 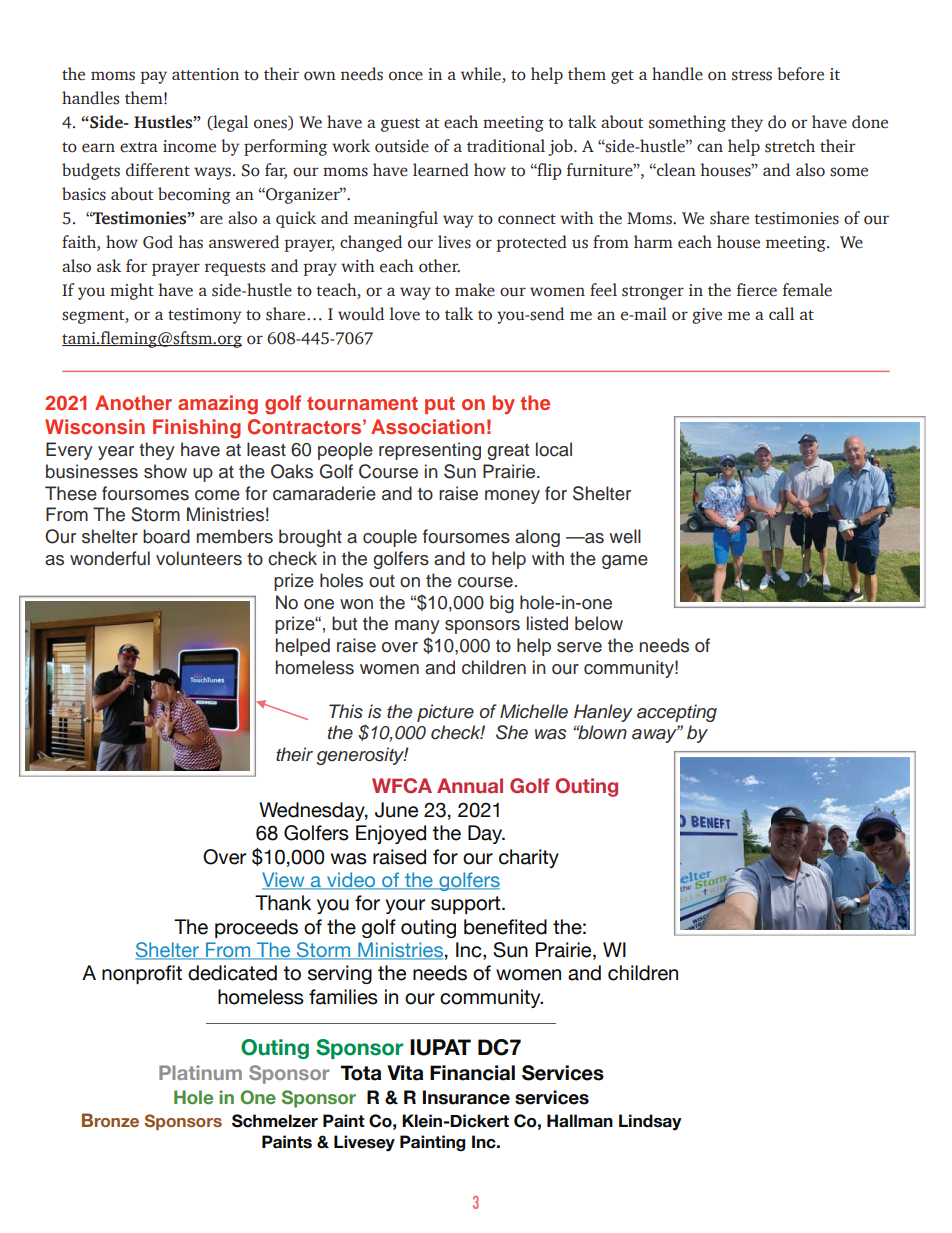 What do you see at coordinates (153, 77) in the screenshot?
I see `pay` at bounding box center [153, 77].
